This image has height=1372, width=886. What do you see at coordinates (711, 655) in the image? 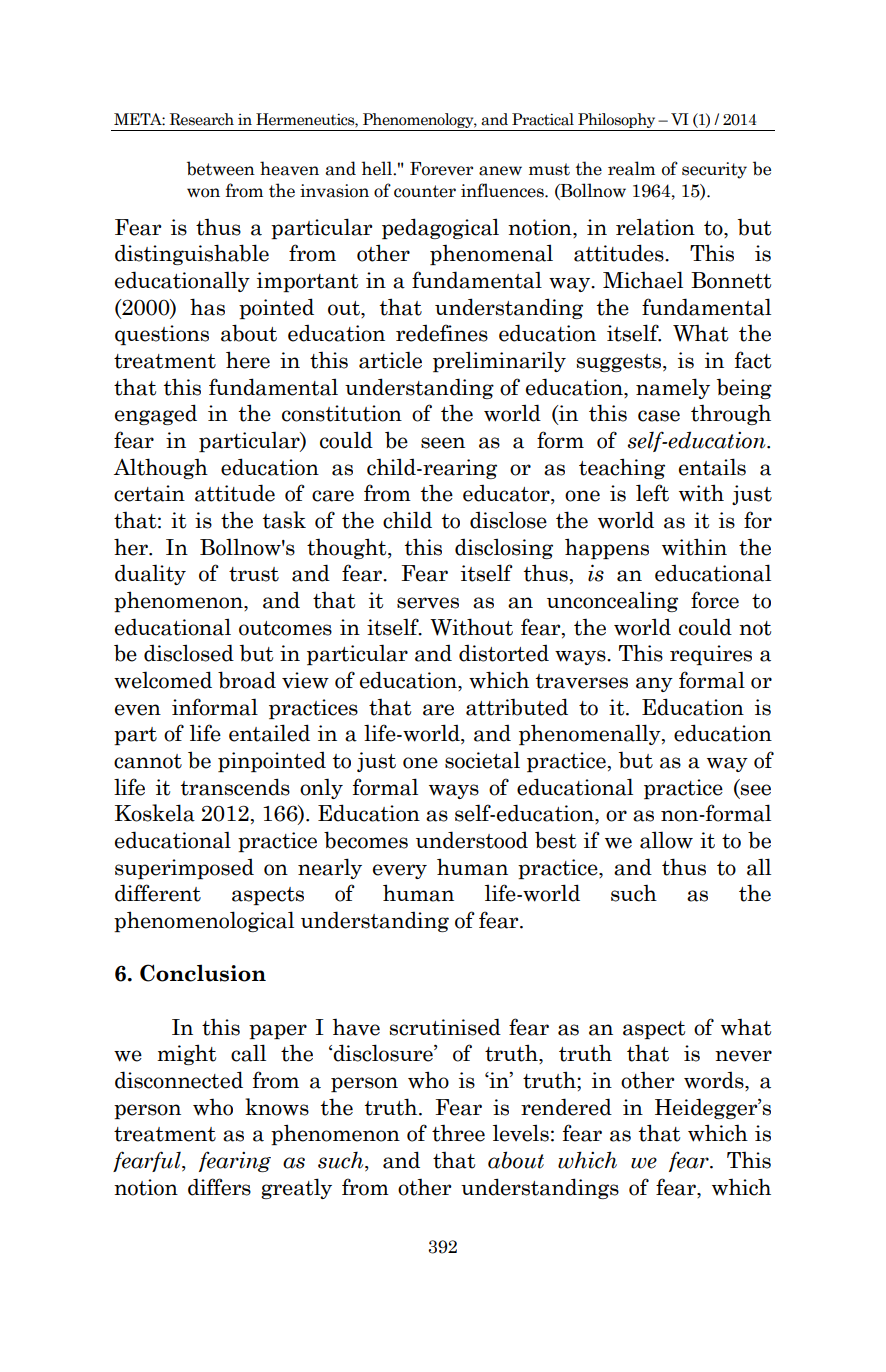
I see `requires` at bounding box center [711, 655].
